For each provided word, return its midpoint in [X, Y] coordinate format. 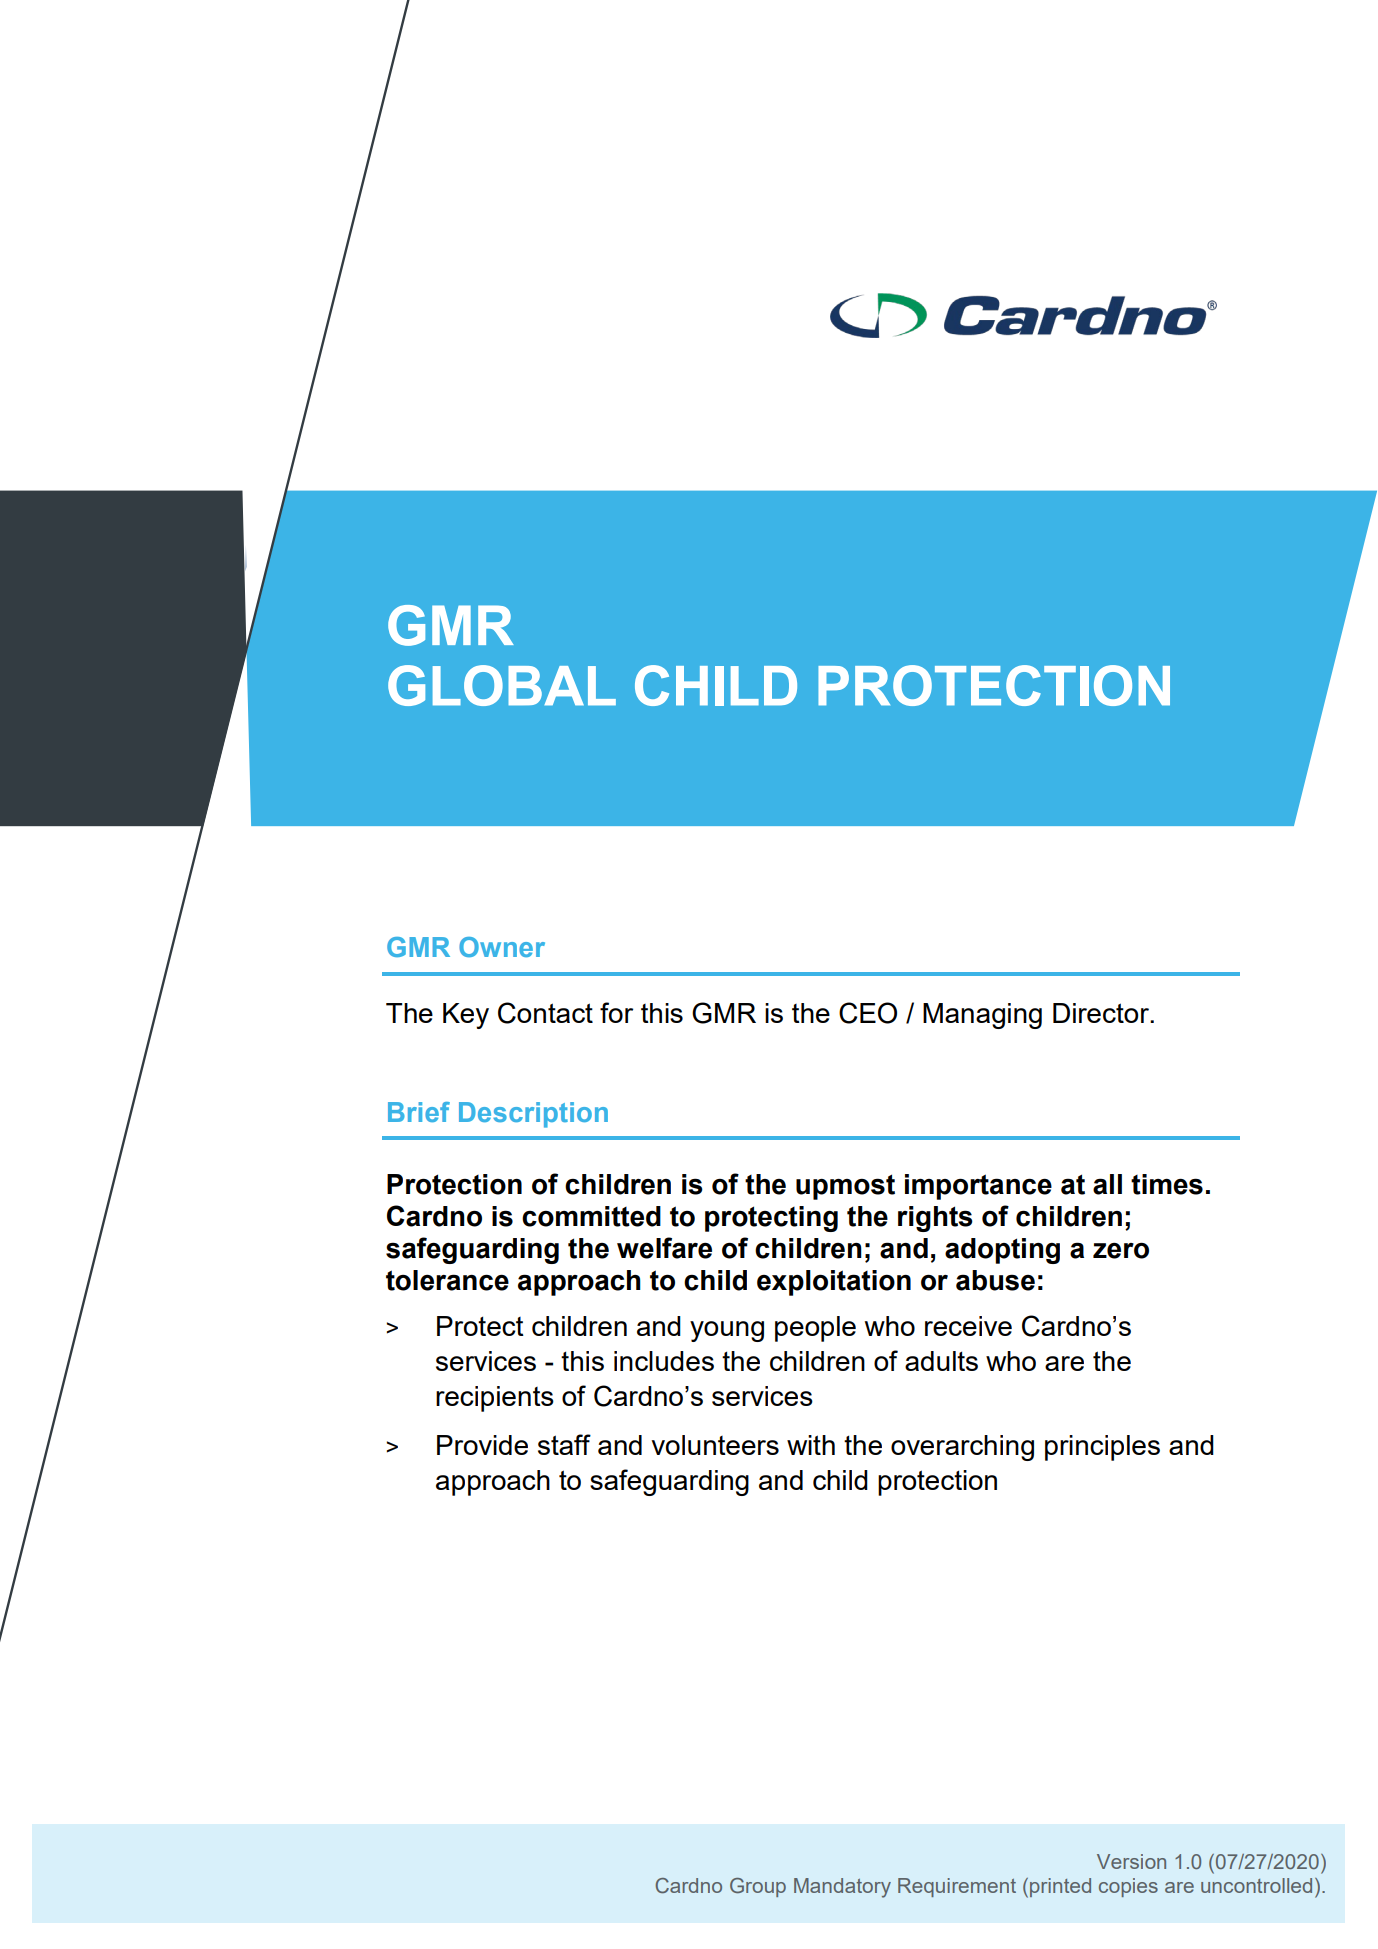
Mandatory [842, 1888]
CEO [868, 1013]
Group [758, 1887]
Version [1131, 1861]
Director [1102, 1013]
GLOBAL [502, 685]
